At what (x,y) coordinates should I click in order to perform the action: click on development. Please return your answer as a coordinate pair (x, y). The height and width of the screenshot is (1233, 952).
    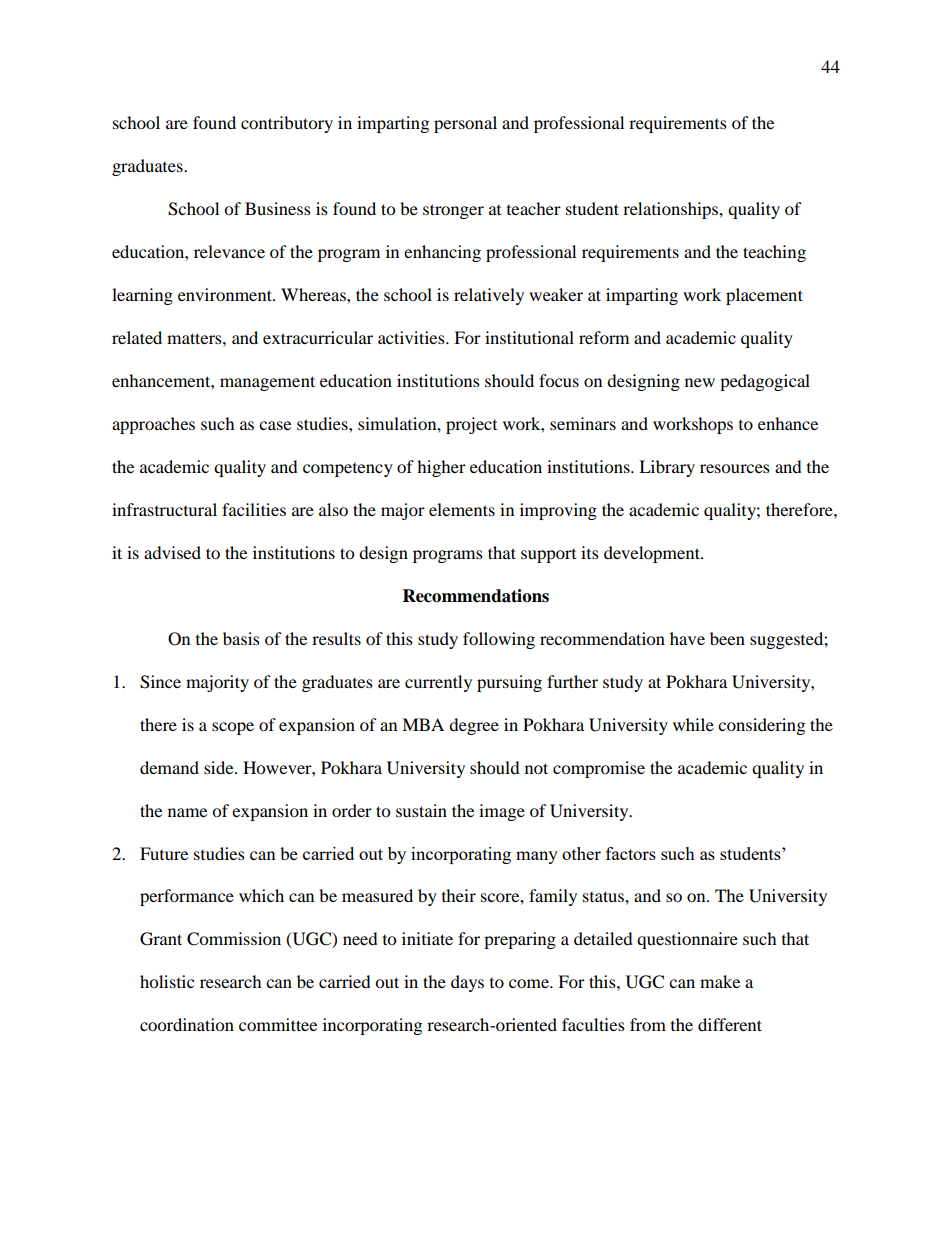
    Looking at the image, I should click on (653, 554).
